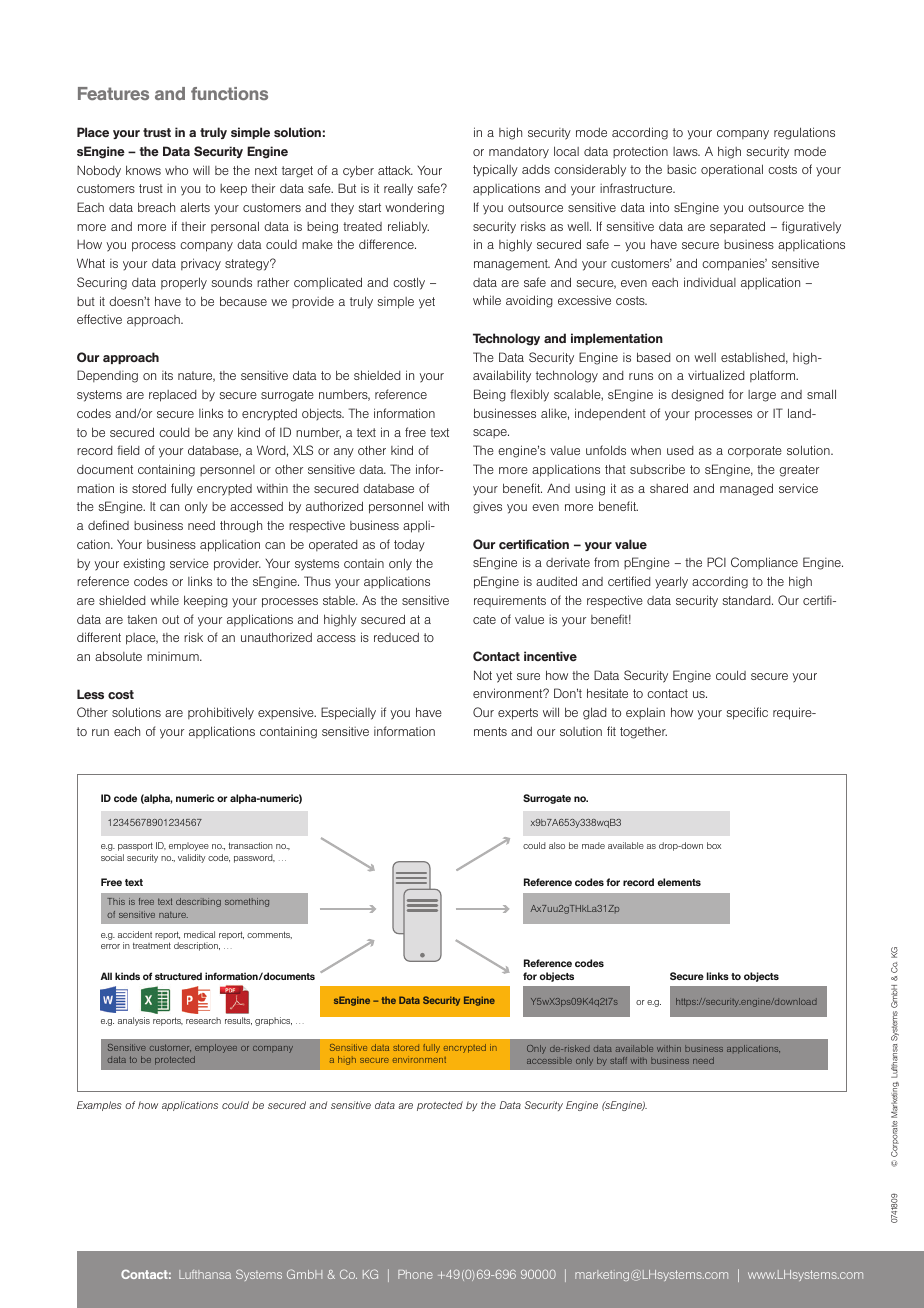 The image size is (924, 1308). I want to click on typically, so click(495, 170).
